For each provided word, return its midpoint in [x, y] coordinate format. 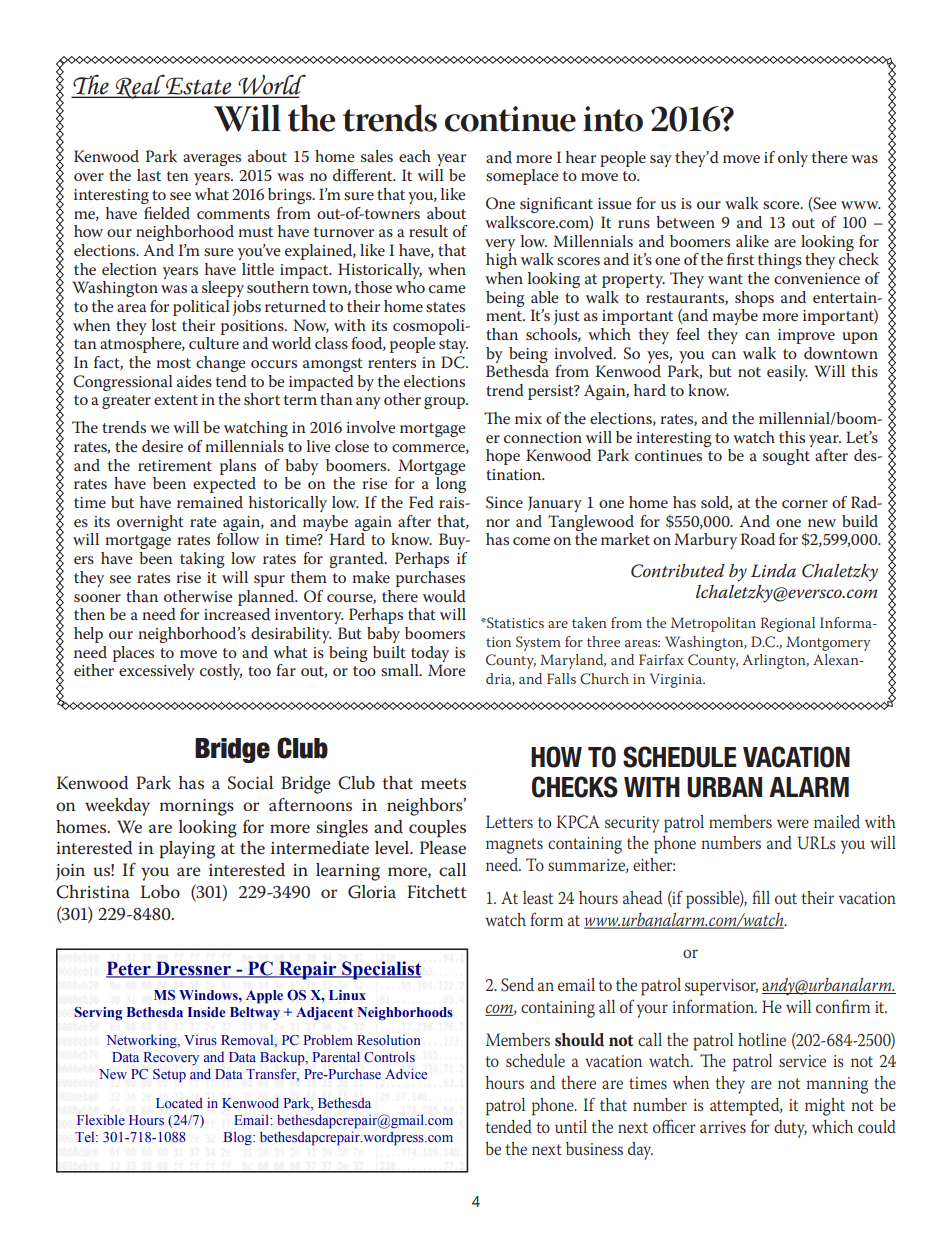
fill [761, 897]
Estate [199, 86]
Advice [406, 1073]
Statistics [514, 623]
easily [787, 373]
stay [453, 346]
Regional [788, 624]
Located [179, 1103]
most [173, 363]
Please [443, 847]
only [793, 159]
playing [187, 850]
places [133, 654]
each [415, 156]
